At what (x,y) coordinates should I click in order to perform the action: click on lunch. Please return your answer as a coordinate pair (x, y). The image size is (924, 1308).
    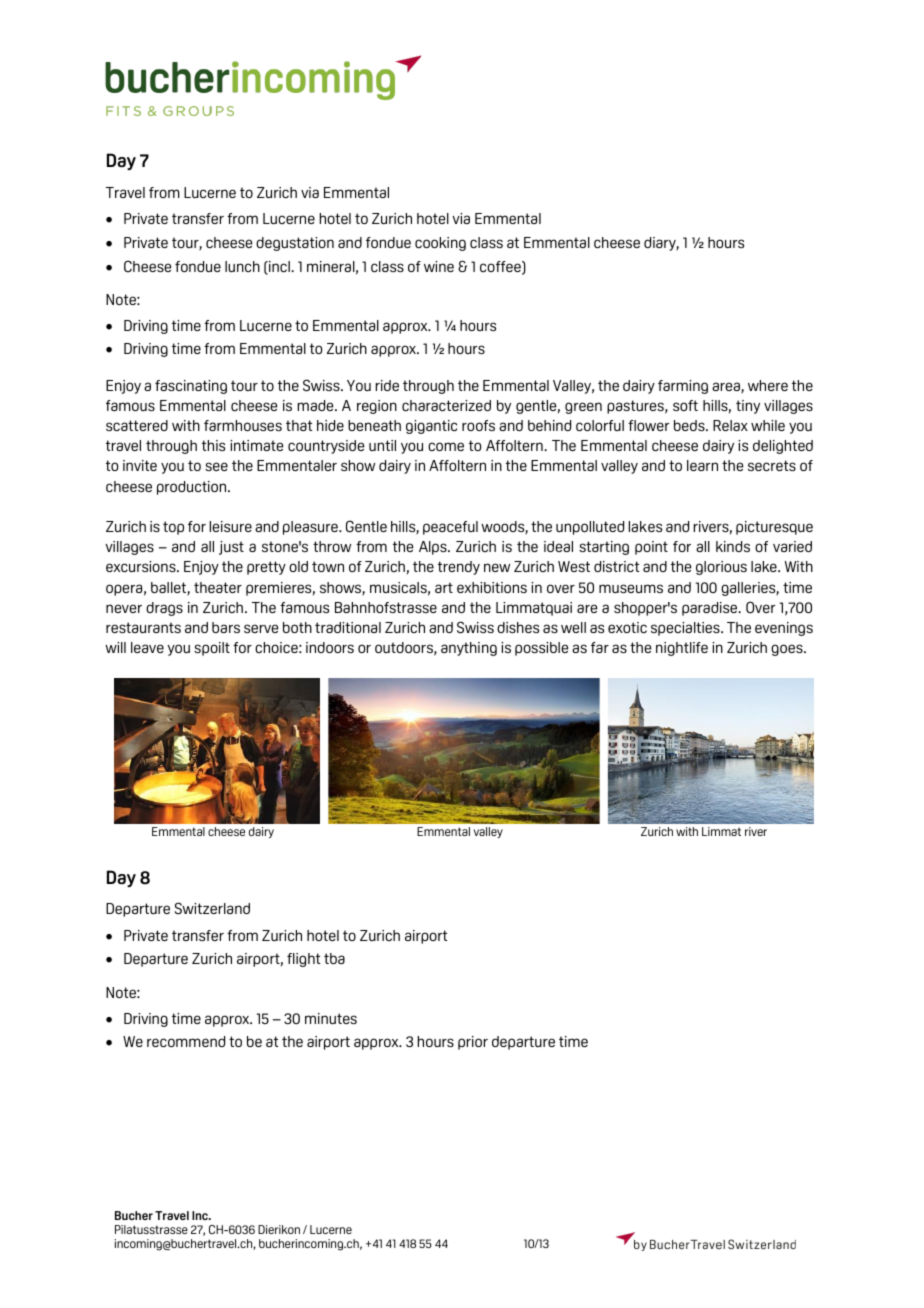
    Looking at the image, I should click on (242, 266).
